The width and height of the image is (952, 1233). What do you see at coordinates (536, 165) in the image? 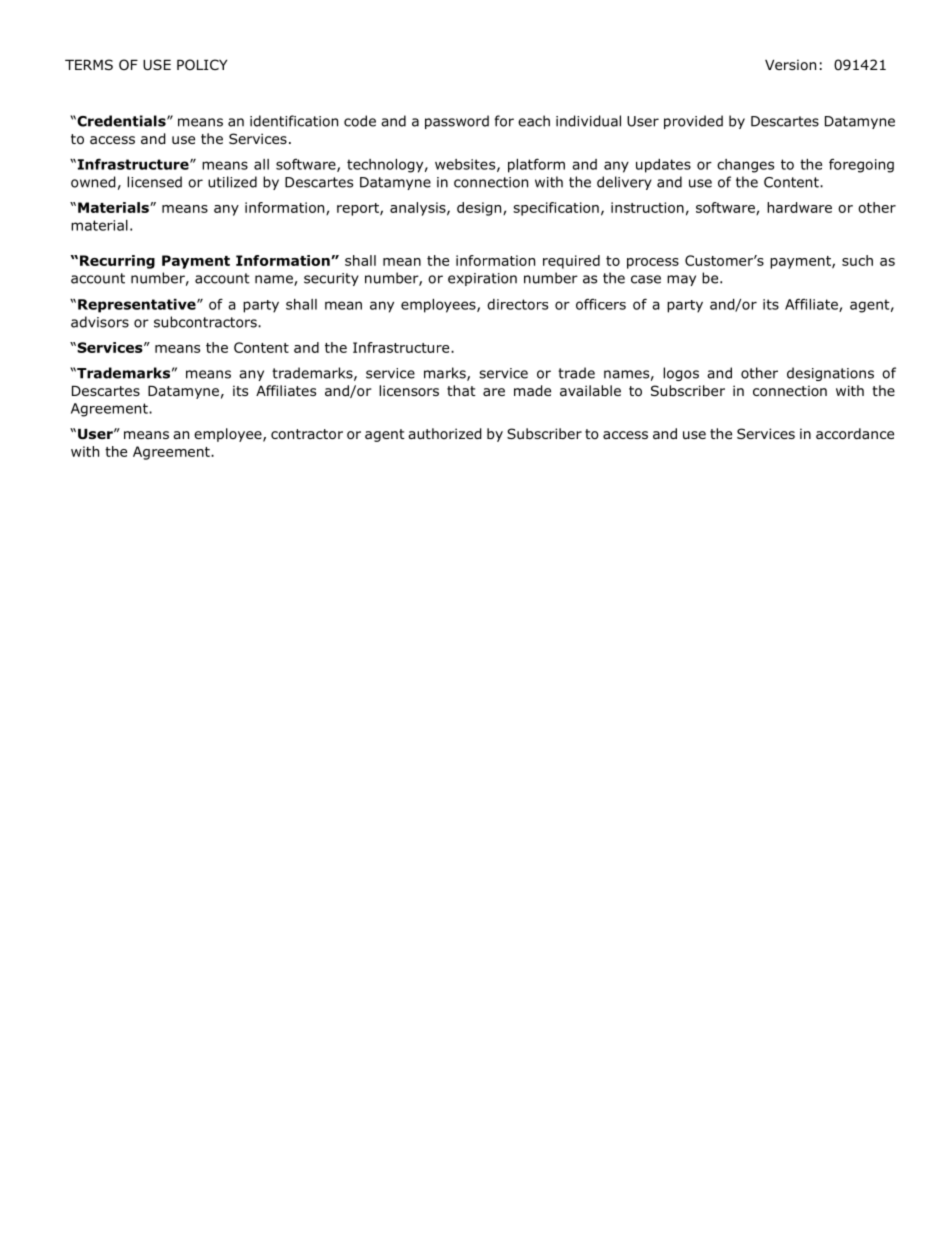
I see `platform` at bounding box center [536, 165].
